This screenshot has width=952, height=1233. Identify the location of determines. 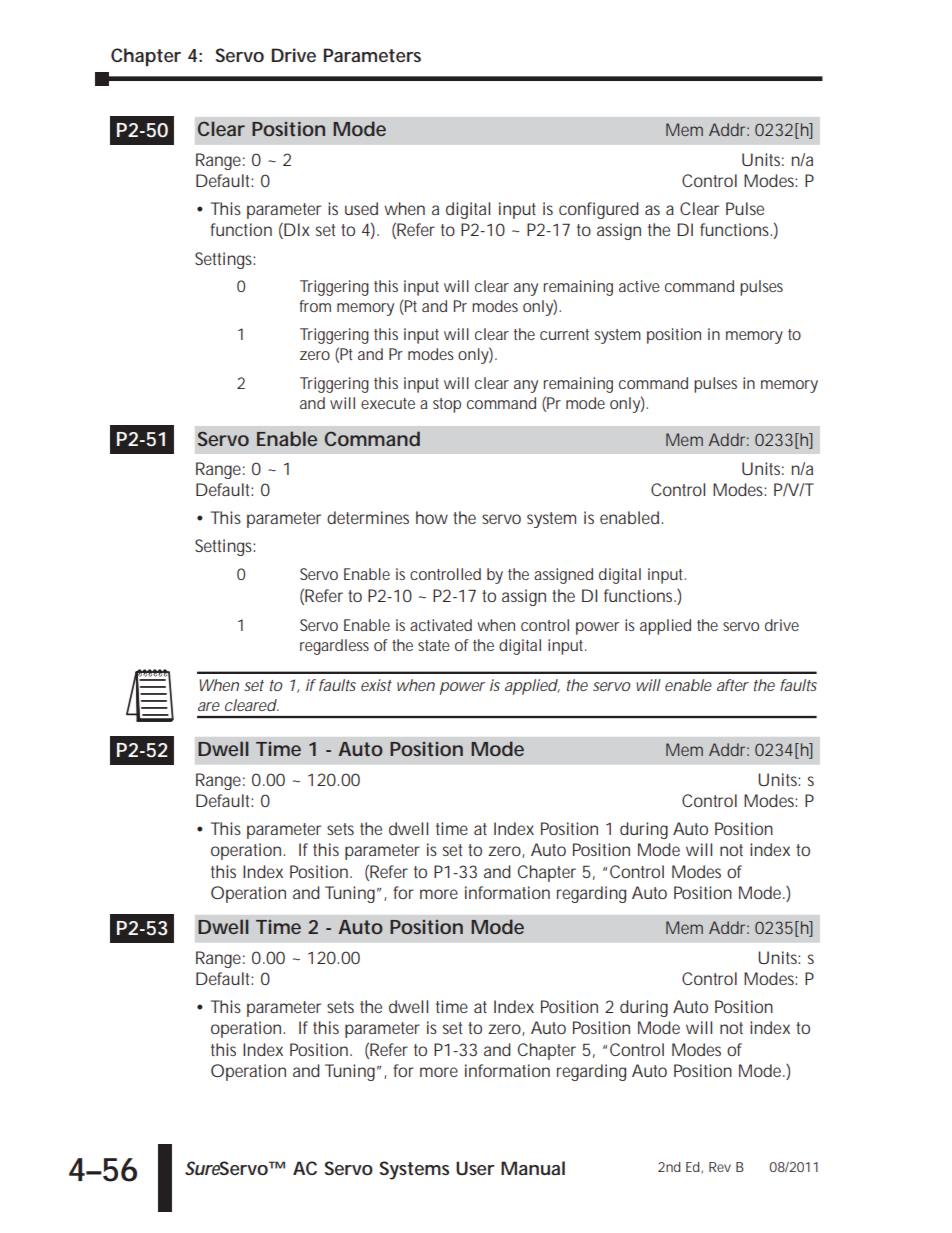
(368, 517).
